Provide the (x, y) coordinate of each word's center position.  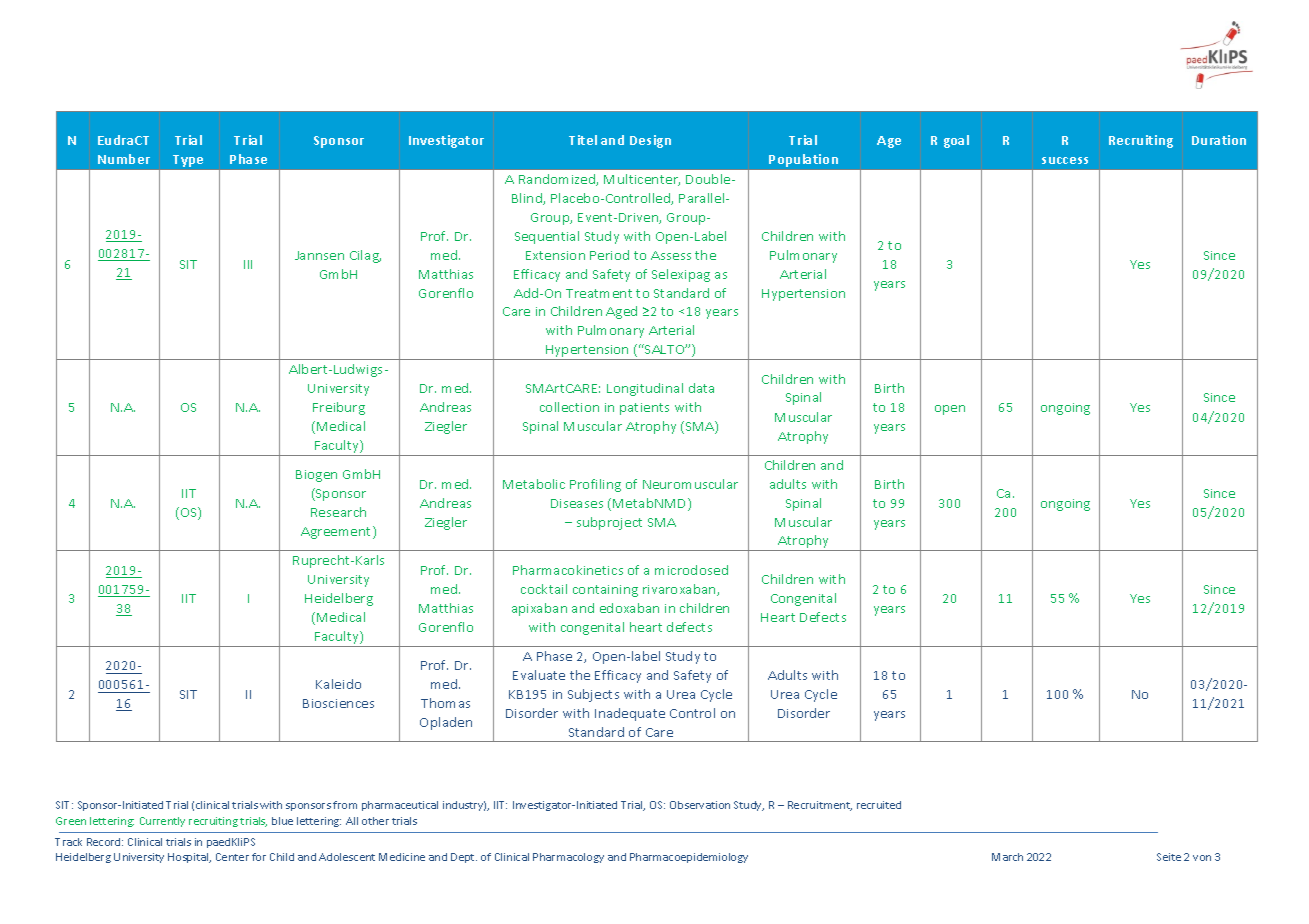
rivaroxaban (680, 590)
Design (650, 141)
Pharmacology (568, 858)
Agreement (337, 532)
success (1065, 160)
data (701, 388)
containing (605, 591)
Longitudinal (645, 389)
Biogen (316, 476)
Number (124, 159)
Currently (162, 822)
